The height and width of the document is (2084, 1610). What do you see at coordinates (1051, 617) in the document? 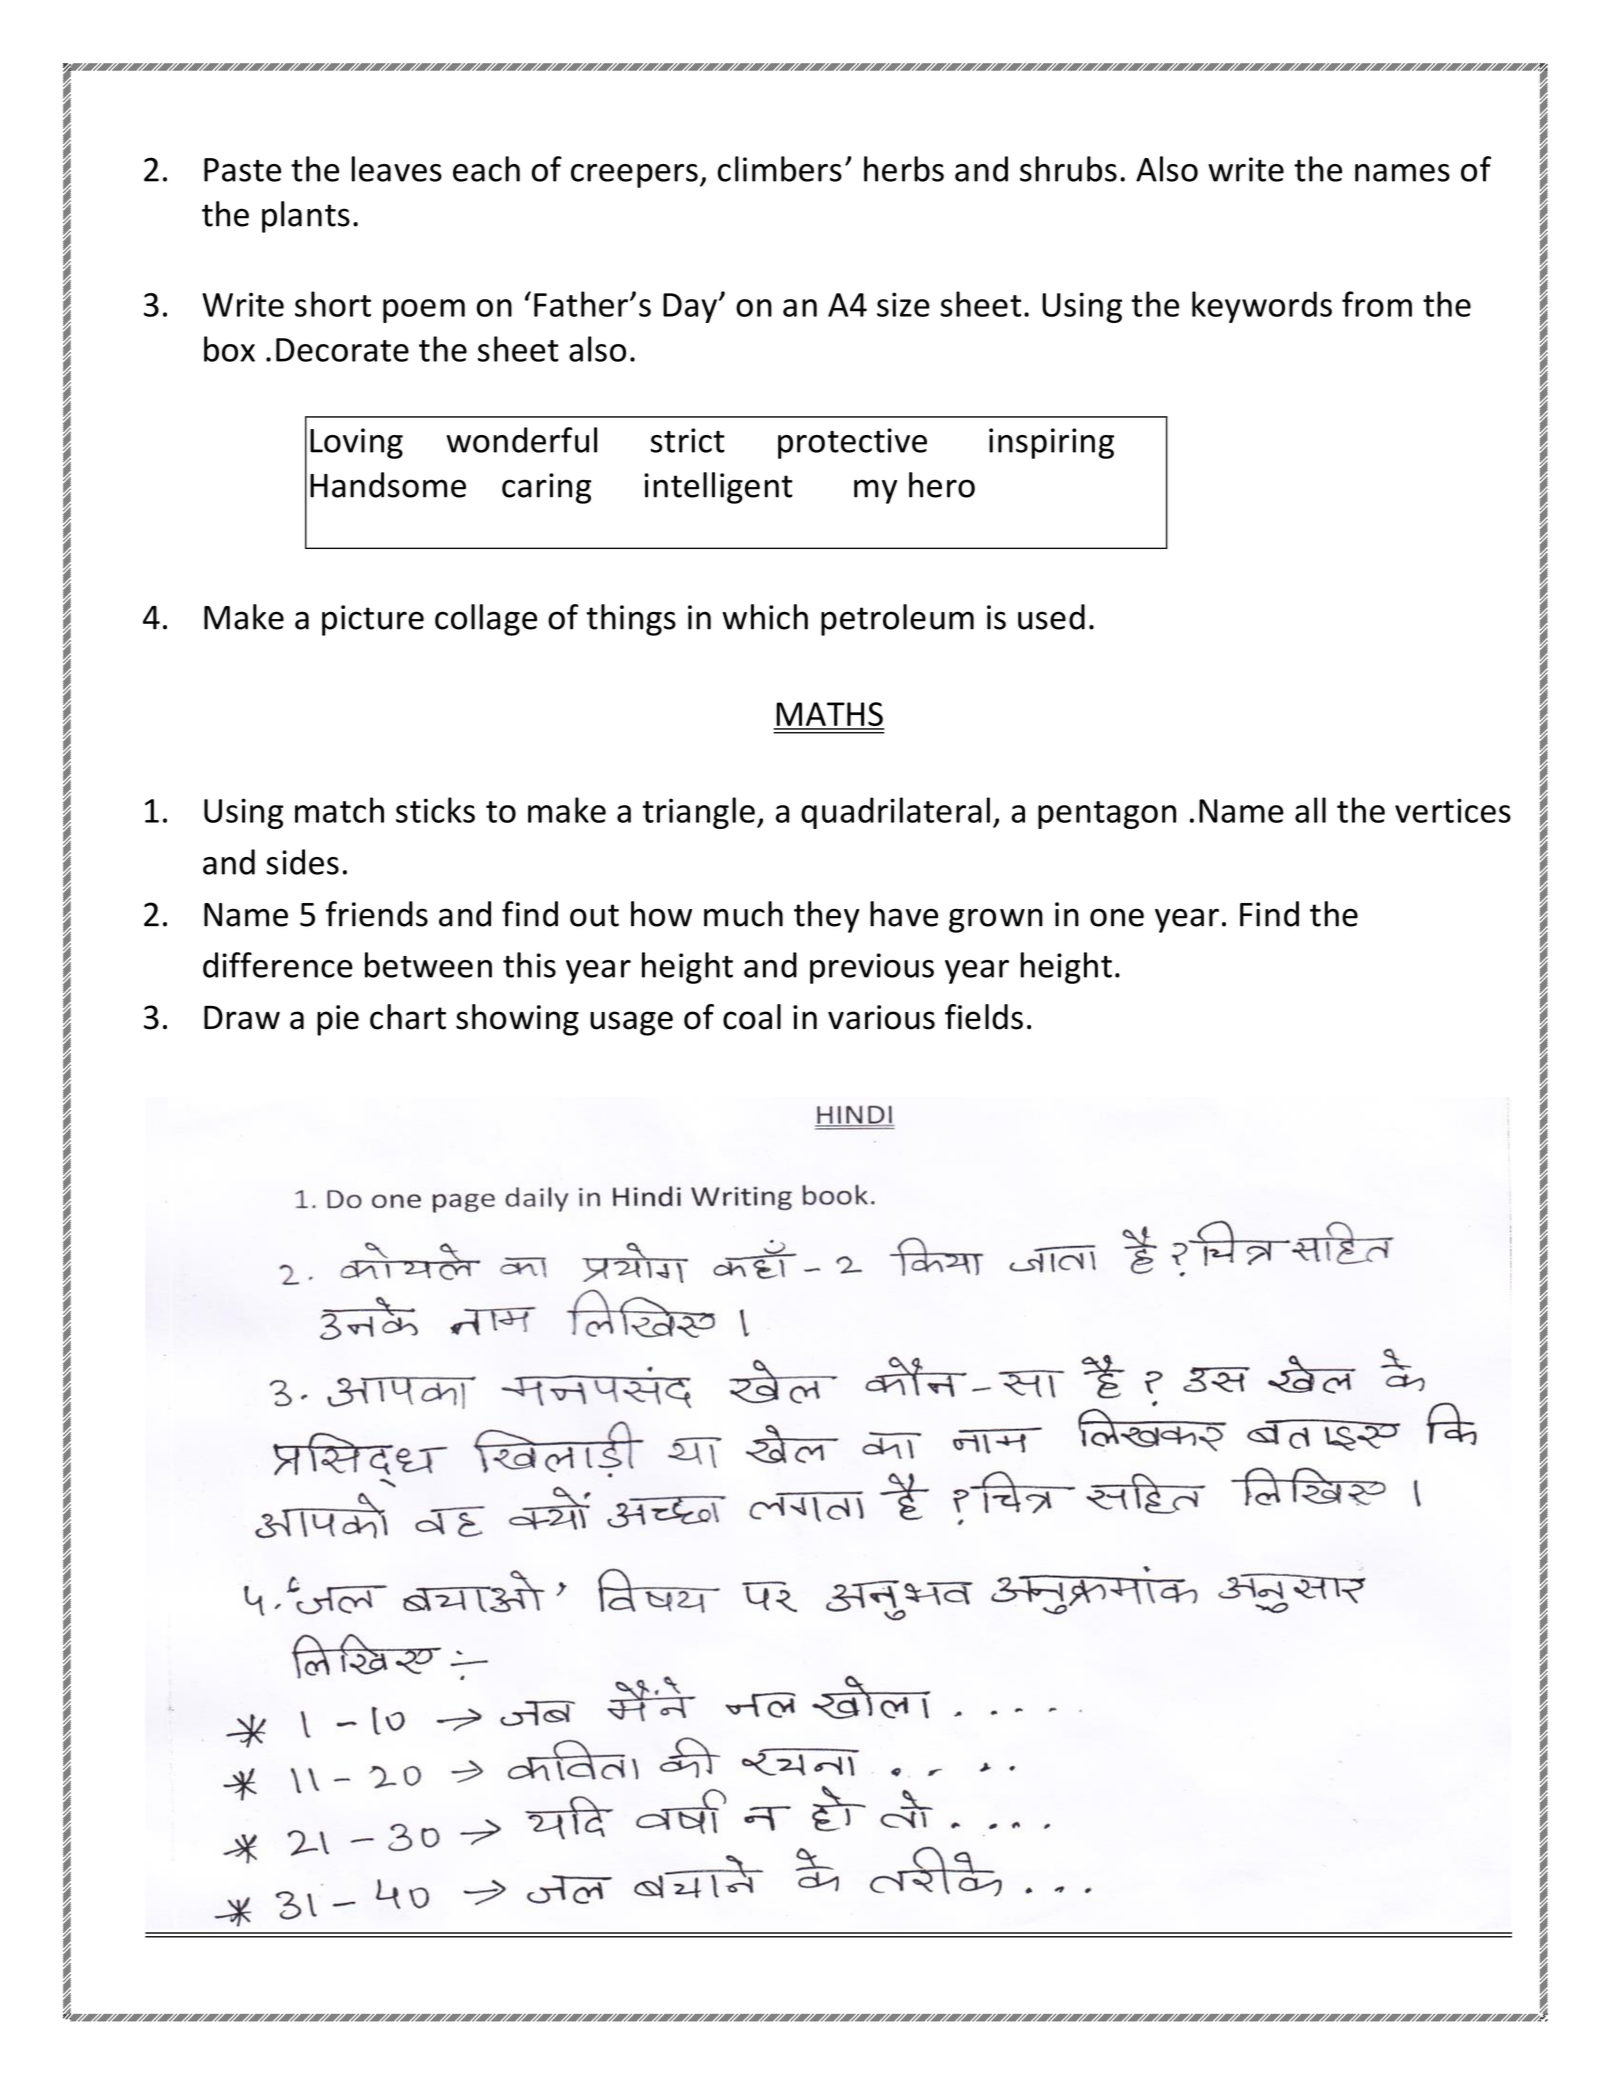
I see `used` at bounding box center [1051, 617].
